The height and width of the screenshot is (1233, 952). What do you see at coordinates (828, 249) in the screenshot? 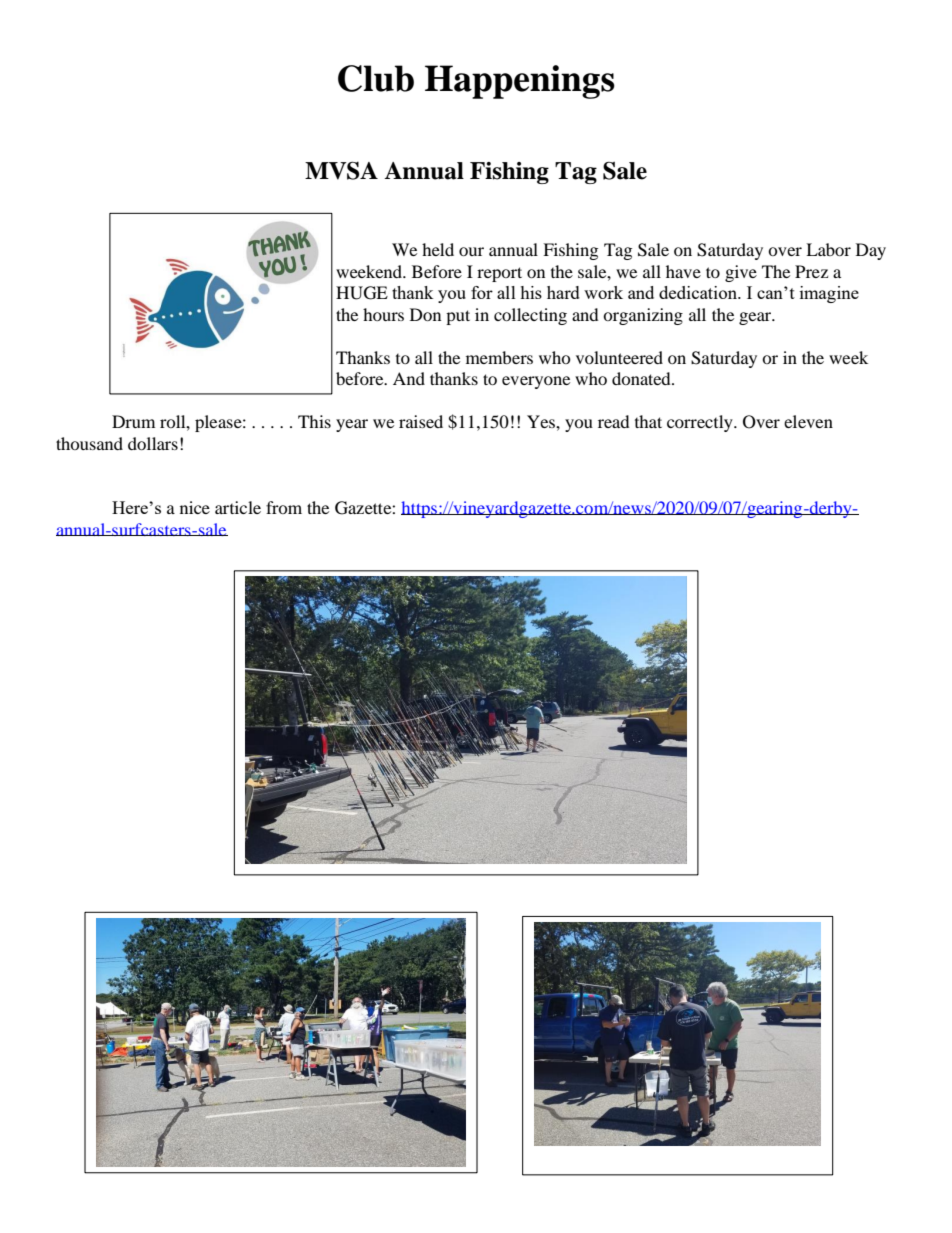
I see `Labor` at bounding box center [828, 249].
